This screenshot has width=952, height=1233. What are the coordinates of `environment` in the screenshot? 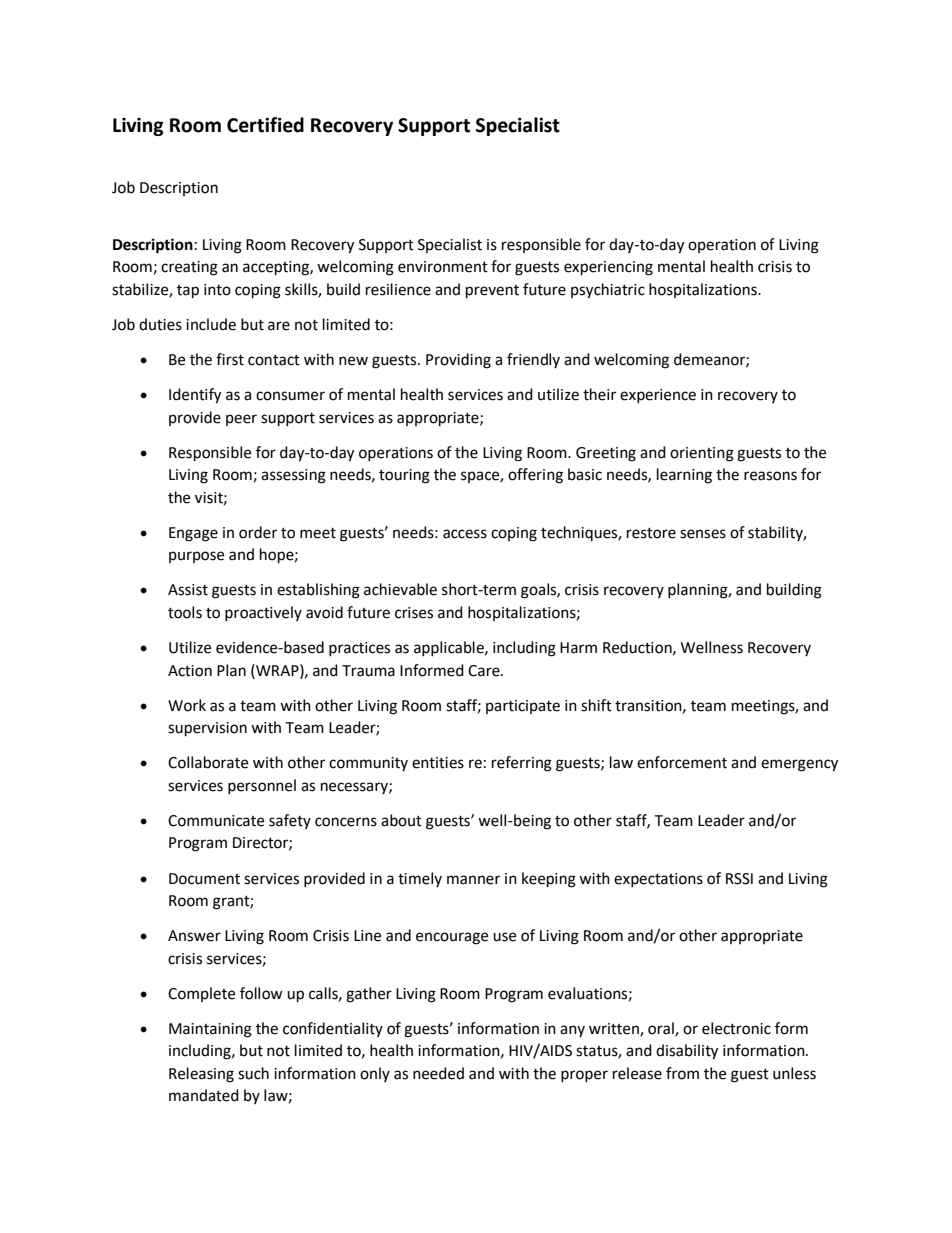 It's located at (443, 267).
